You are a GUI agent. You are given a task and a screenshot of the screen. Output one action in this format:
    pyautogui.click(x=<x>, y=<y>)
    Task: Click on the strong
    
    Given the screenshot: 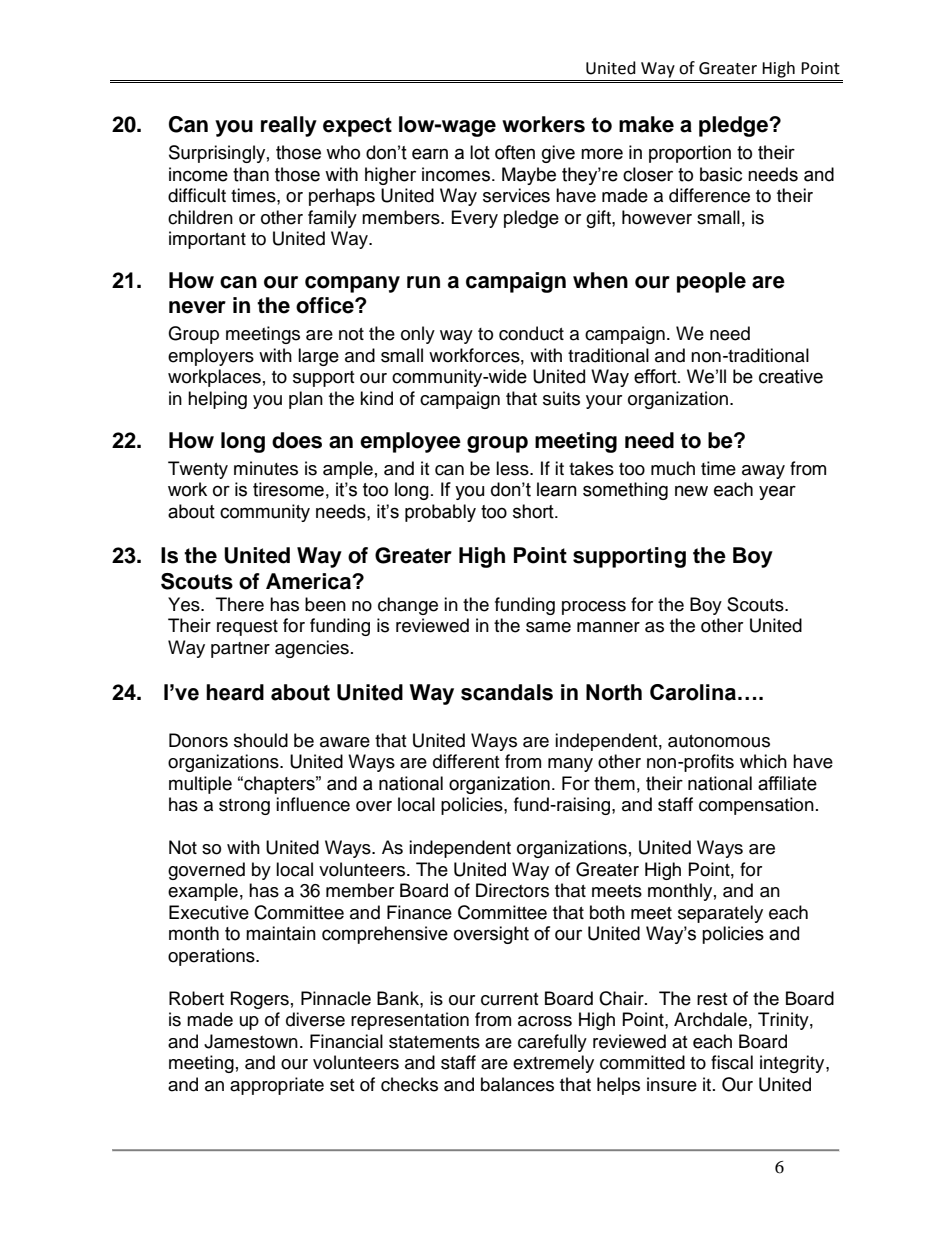 What is the action you would take?
    pyautogui.click(x=244, y=807)
